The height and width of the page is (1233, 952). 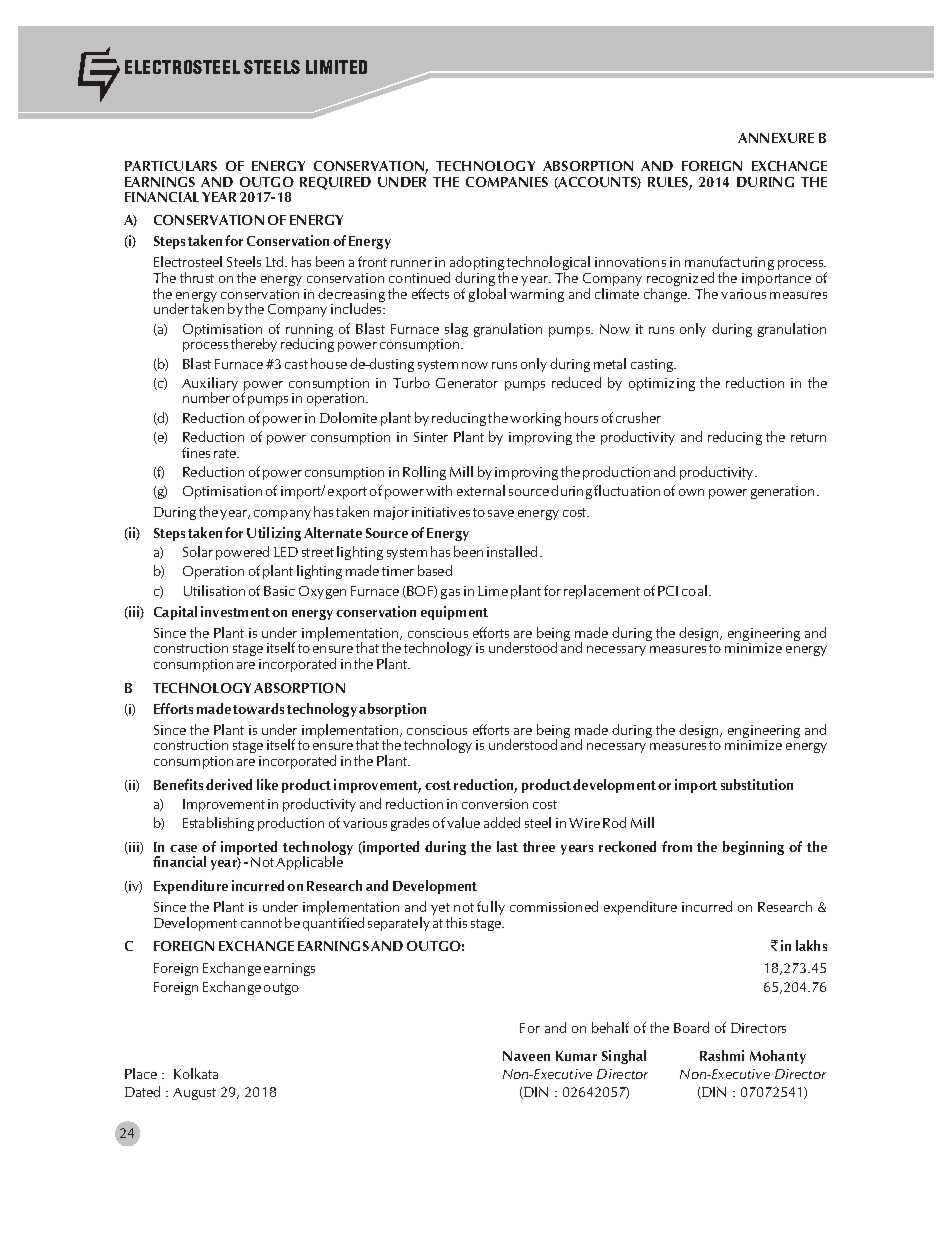 What do you see at coordinates (487, 295) in the page?
I see `global` at bounding box center [487, 295].
